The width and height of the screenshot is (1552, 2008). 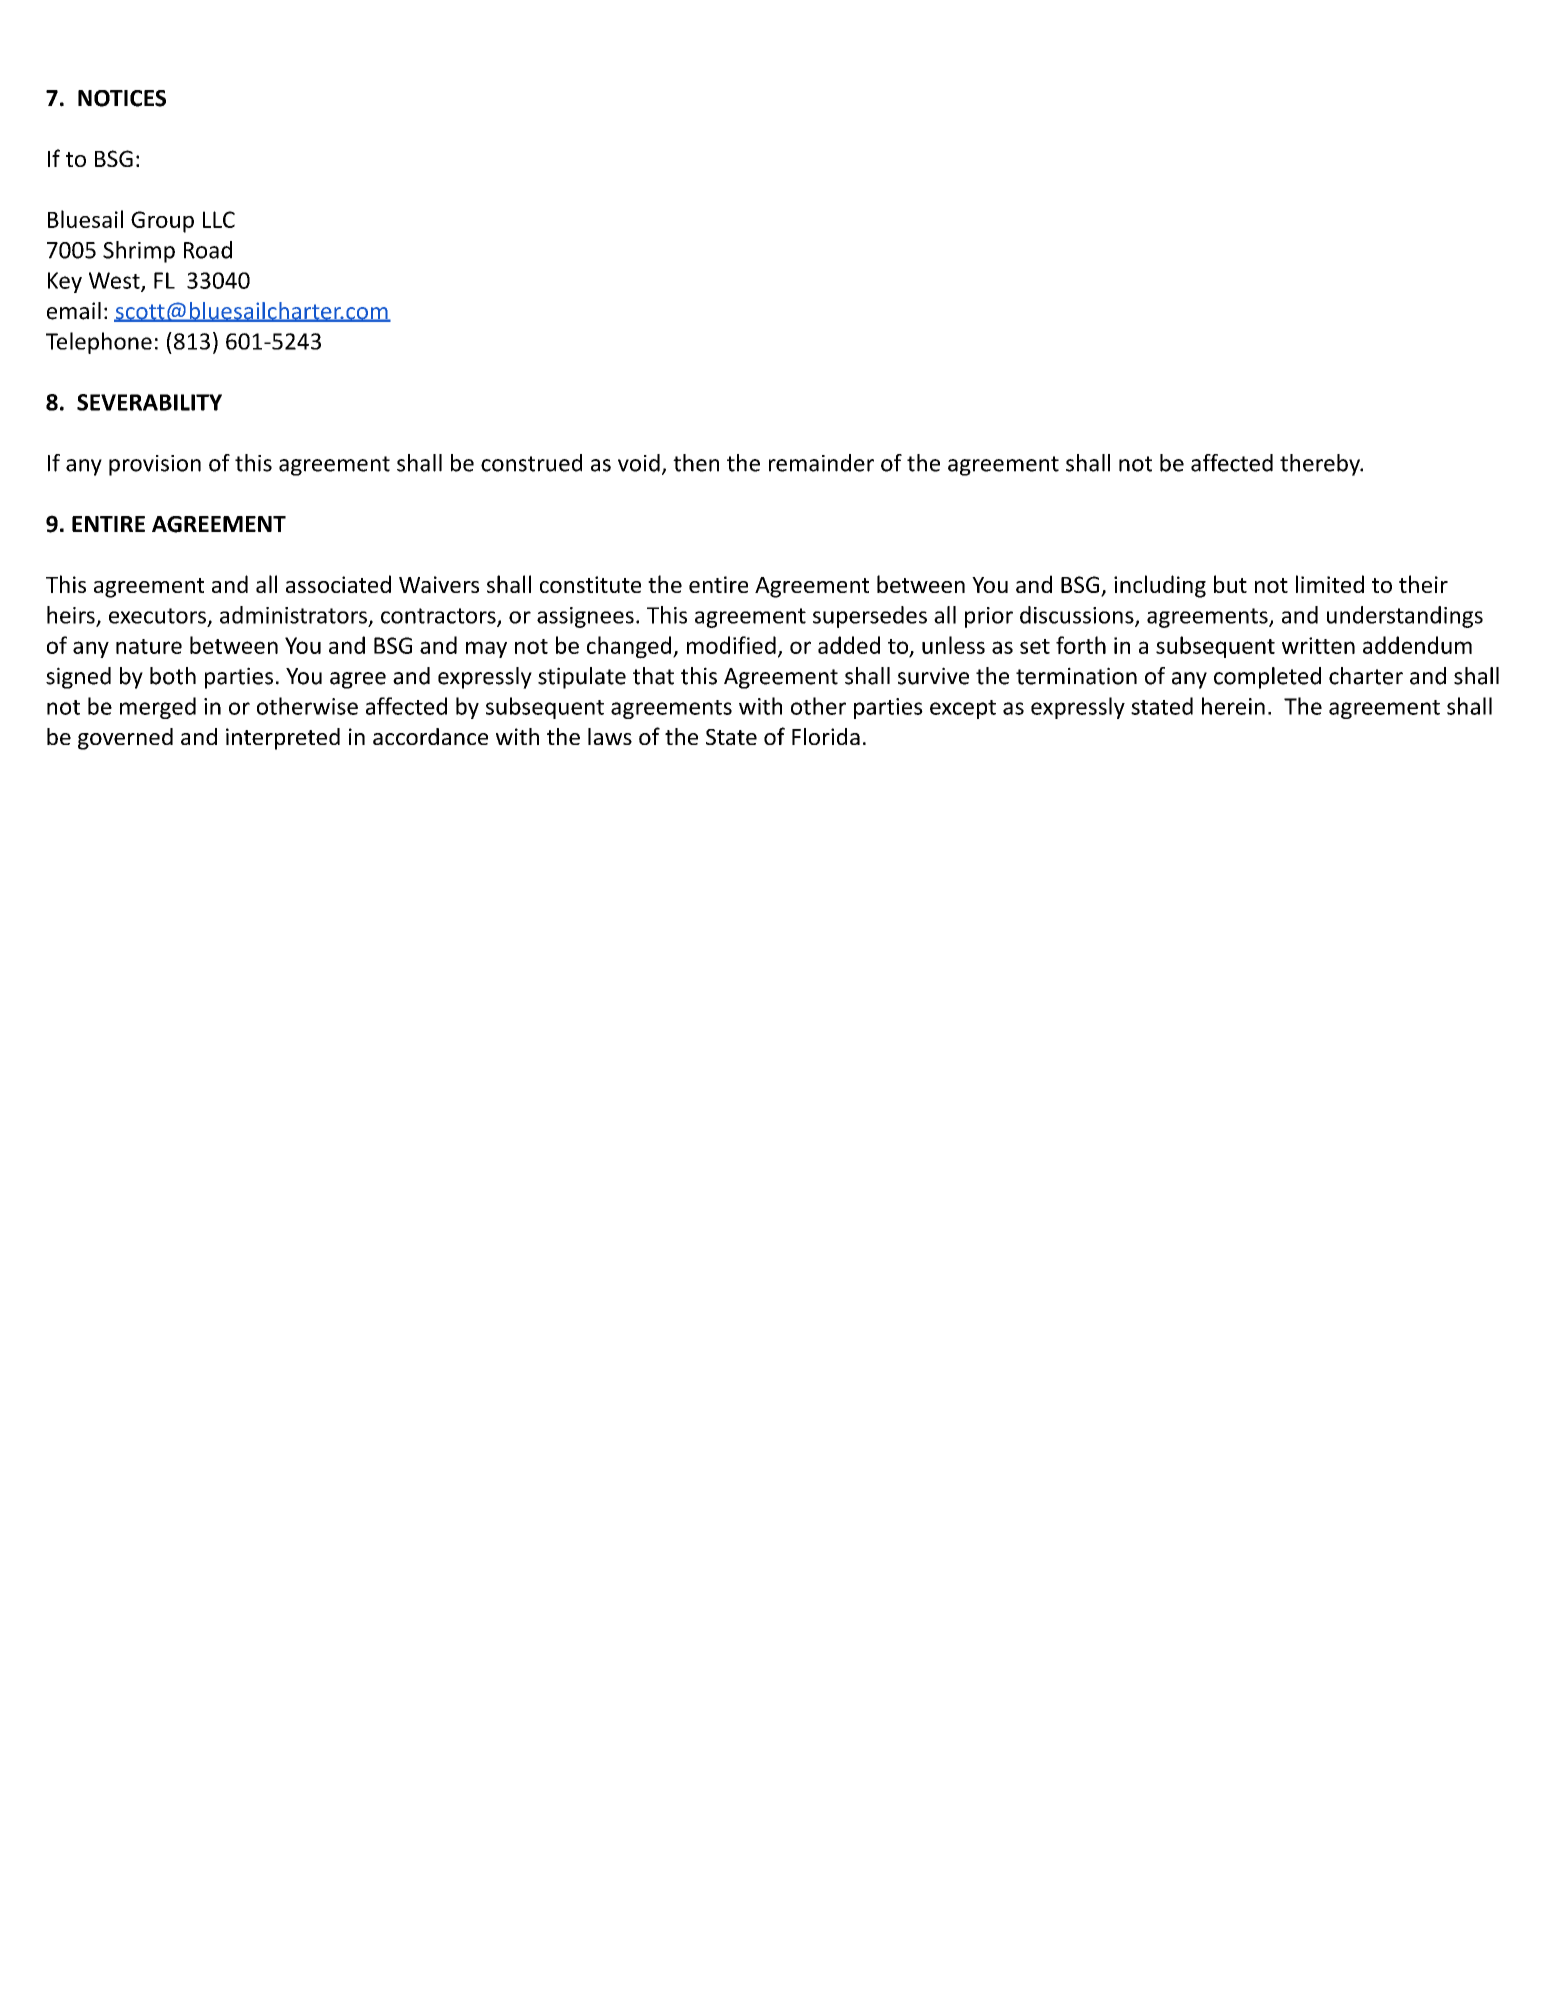 I want to click on then, so click(x=696, y=463).
